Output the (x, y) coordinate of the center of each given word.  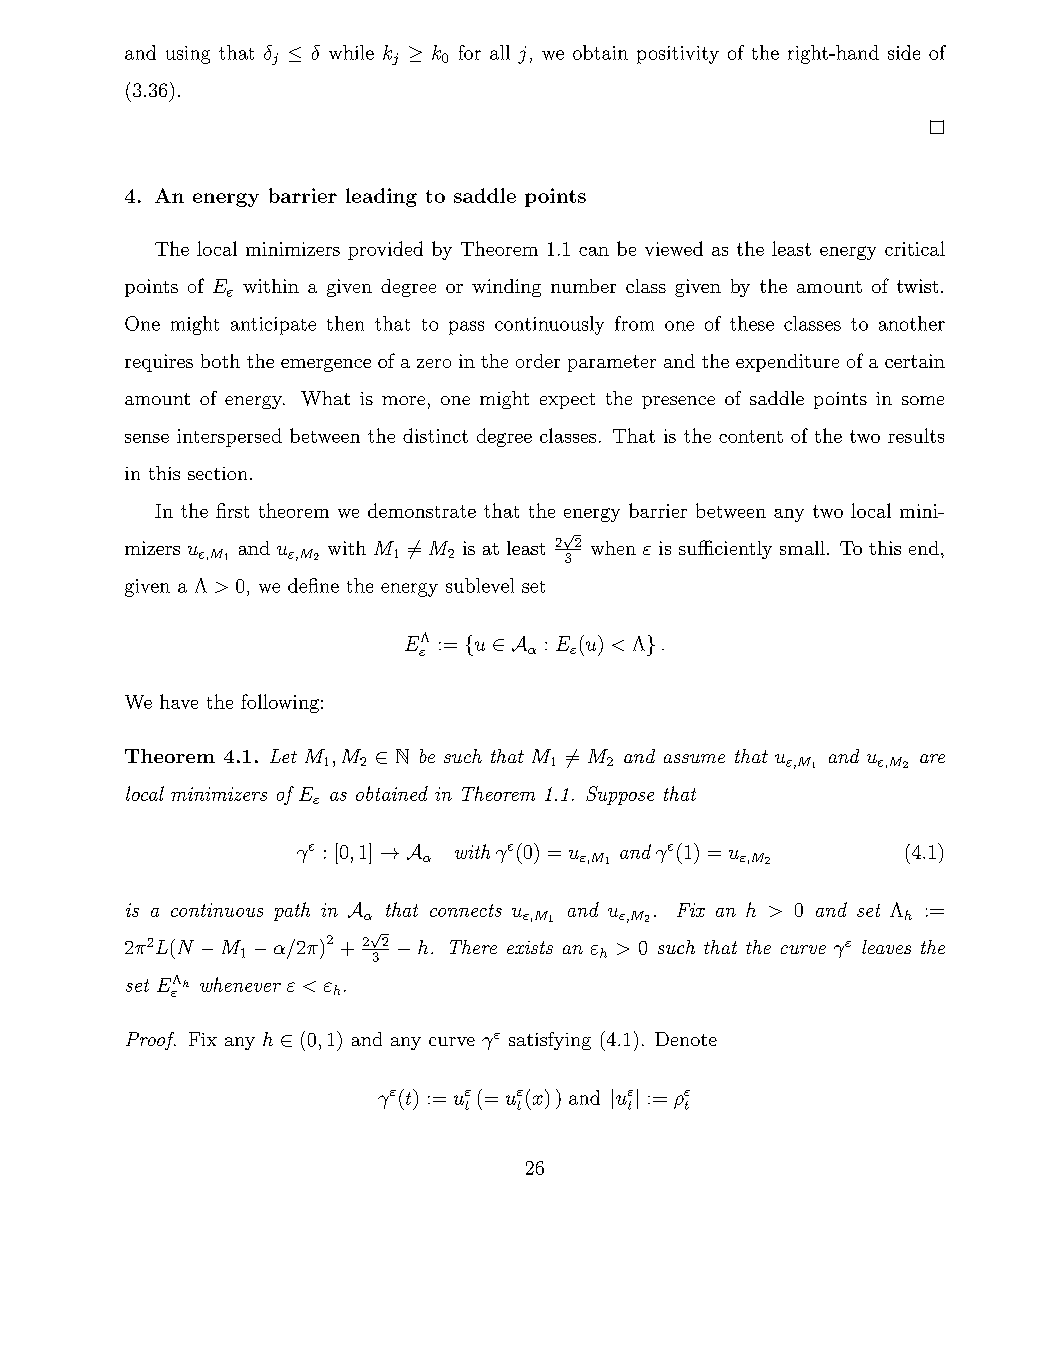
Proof (151, 1041)
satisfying (550, 1041)
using (188, 55)
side (904, 52)
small (802, 548)
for (470, 52)
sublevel (480, 585)
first (232, 510)
